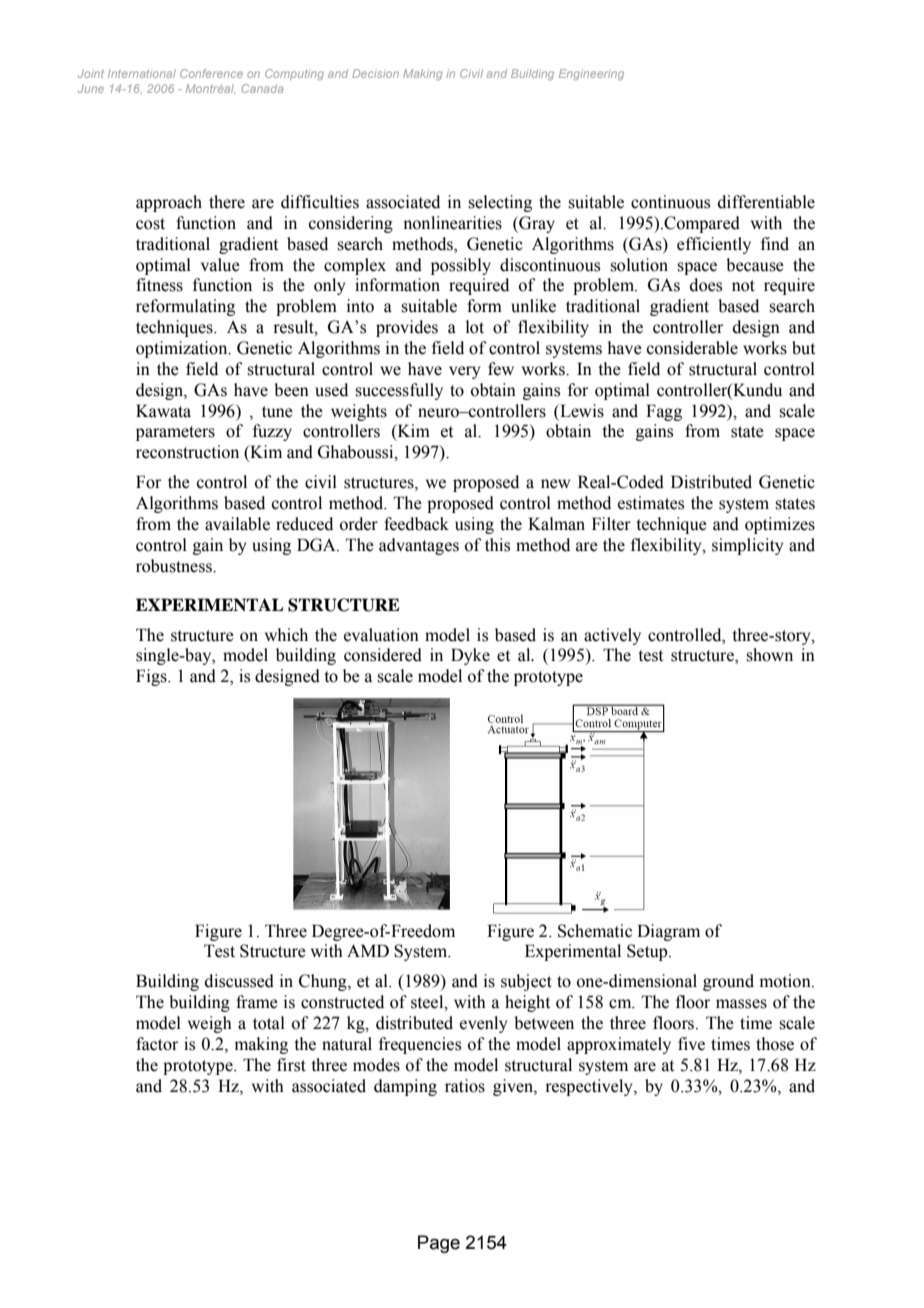 This screenshot has height=1308, width=924. What do you see at coordinates (239, 981) in the screenshot?
I see `discussed` at bounding box center [239, 981].
